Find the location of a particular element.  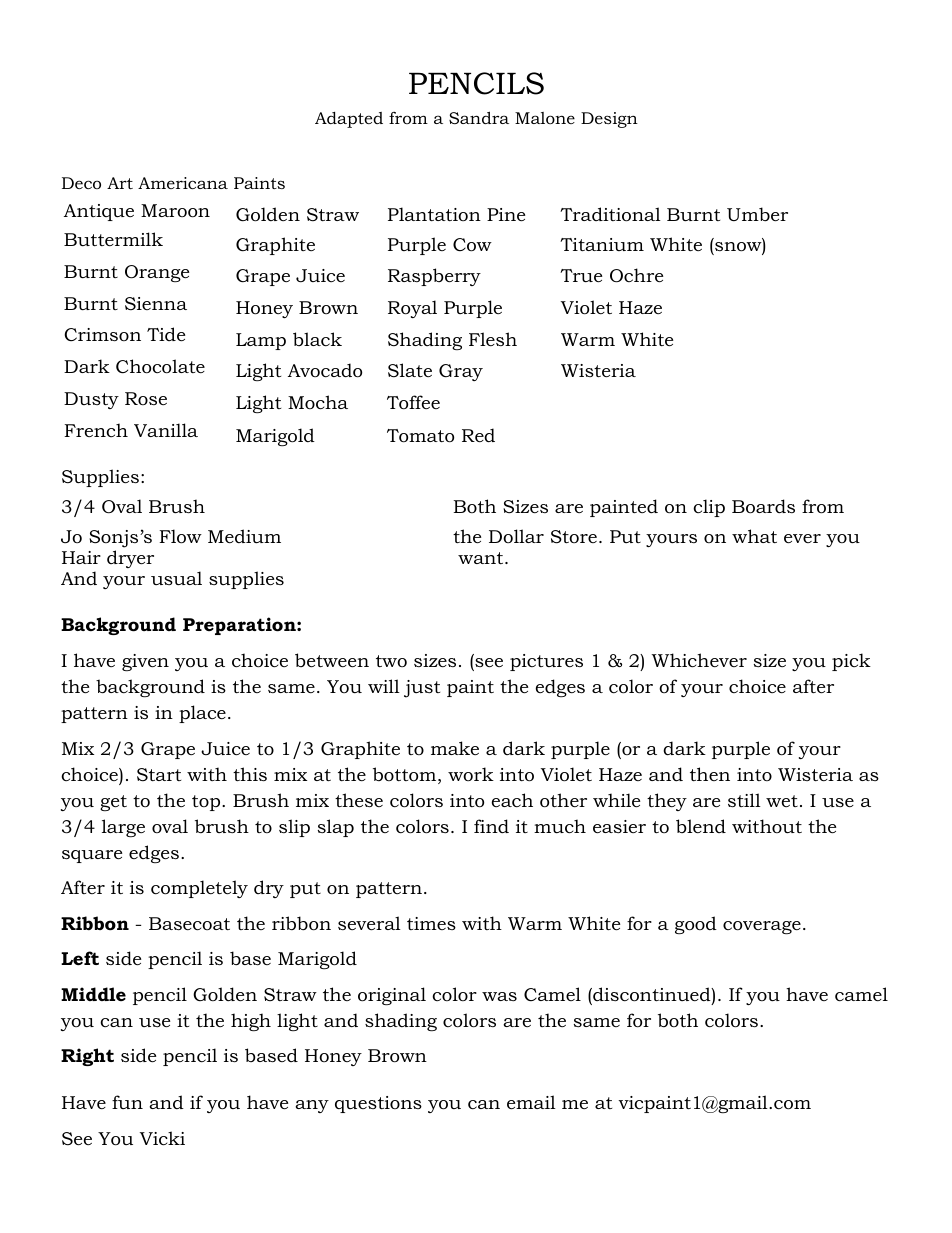

Americana is located at coordinates (183, 183).
